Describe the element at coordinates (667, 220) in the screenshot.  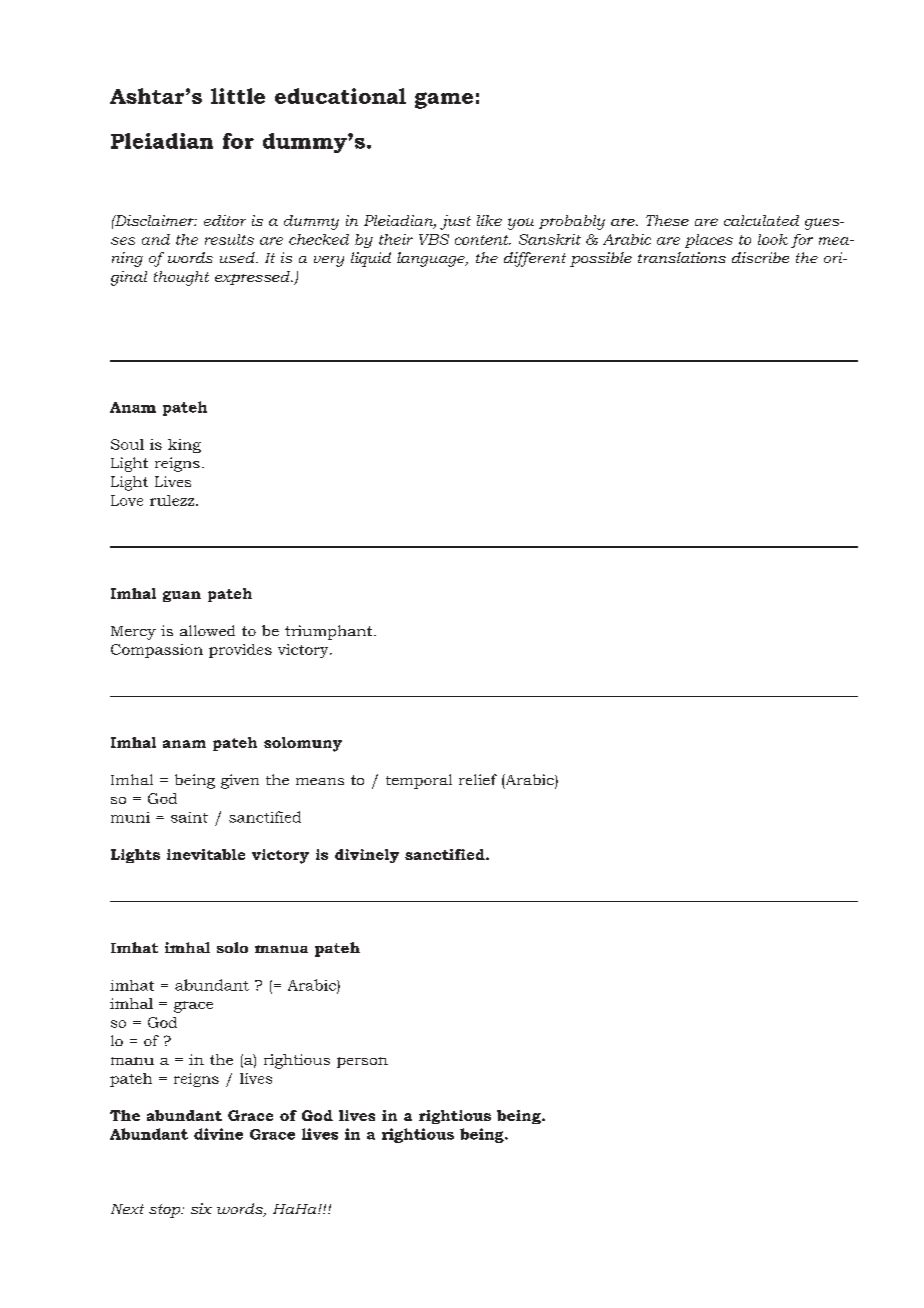
I see `These` at that location.
